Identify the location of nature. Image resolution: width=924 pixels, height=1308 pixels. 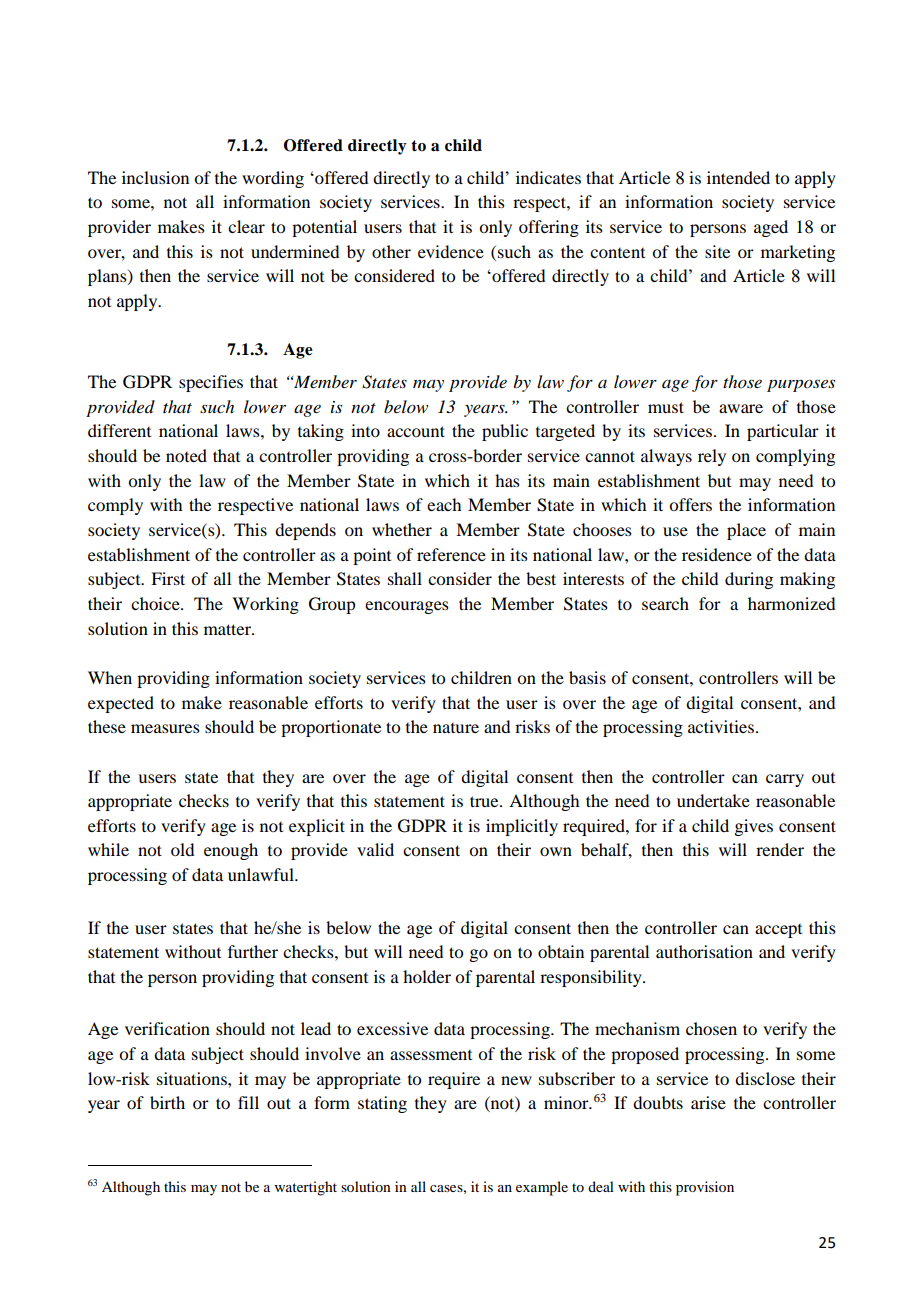
(456, 728).
